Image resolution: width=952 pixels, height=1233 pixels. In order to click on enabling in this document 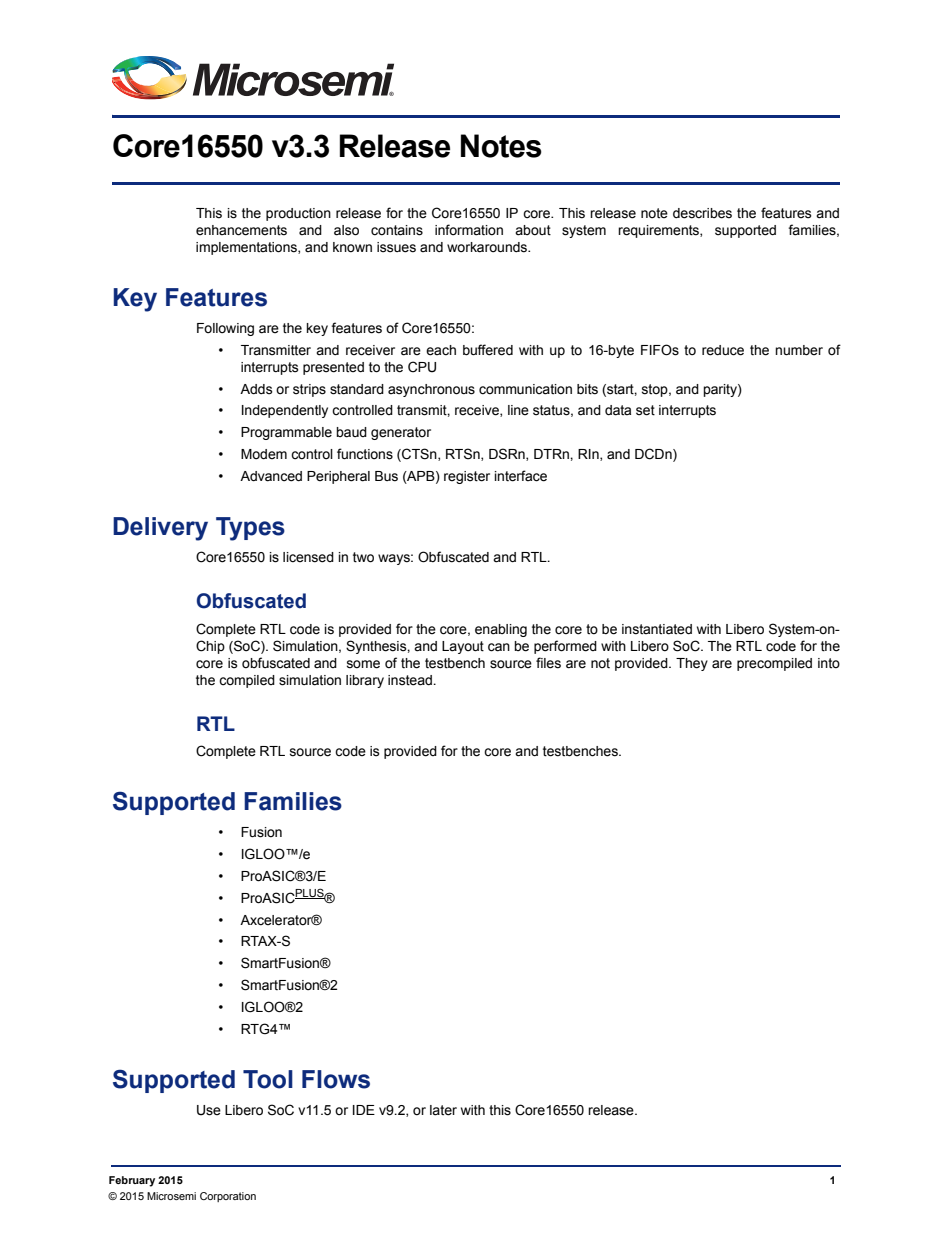, I will do `click(501, 630)`.
